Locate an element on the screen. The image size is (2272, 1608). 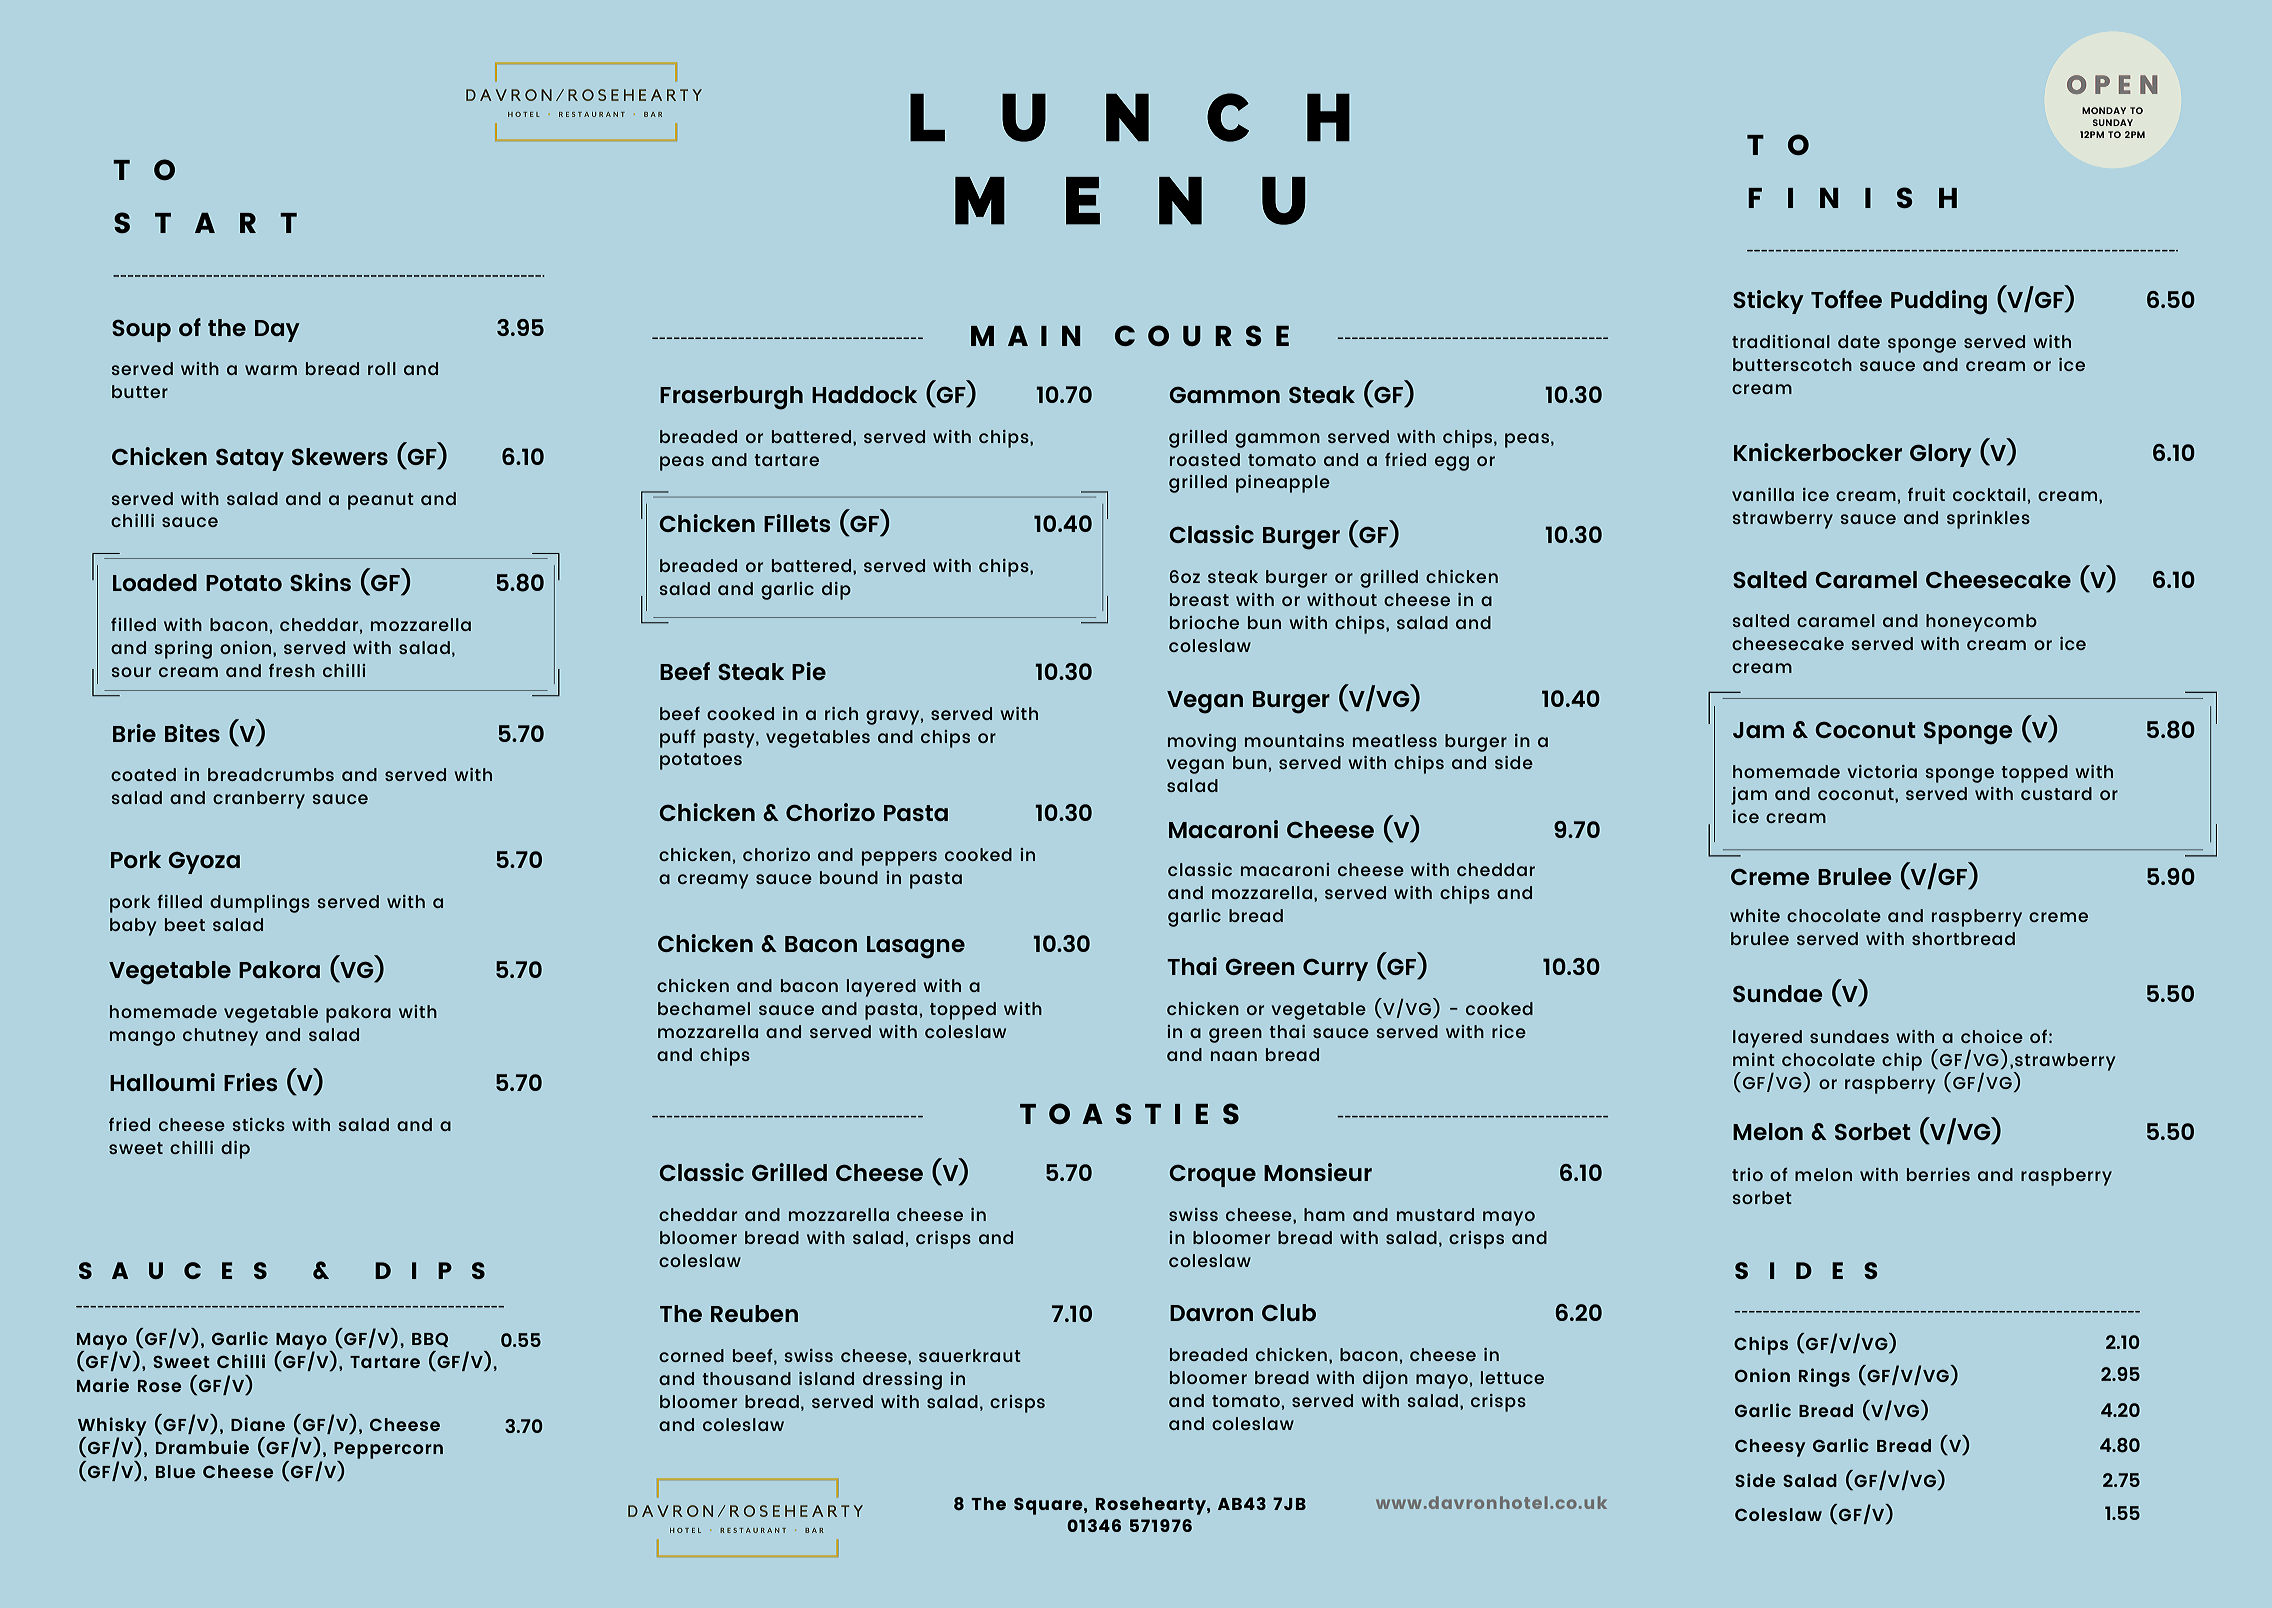
dressing is located at coordinates (902, 1381).
